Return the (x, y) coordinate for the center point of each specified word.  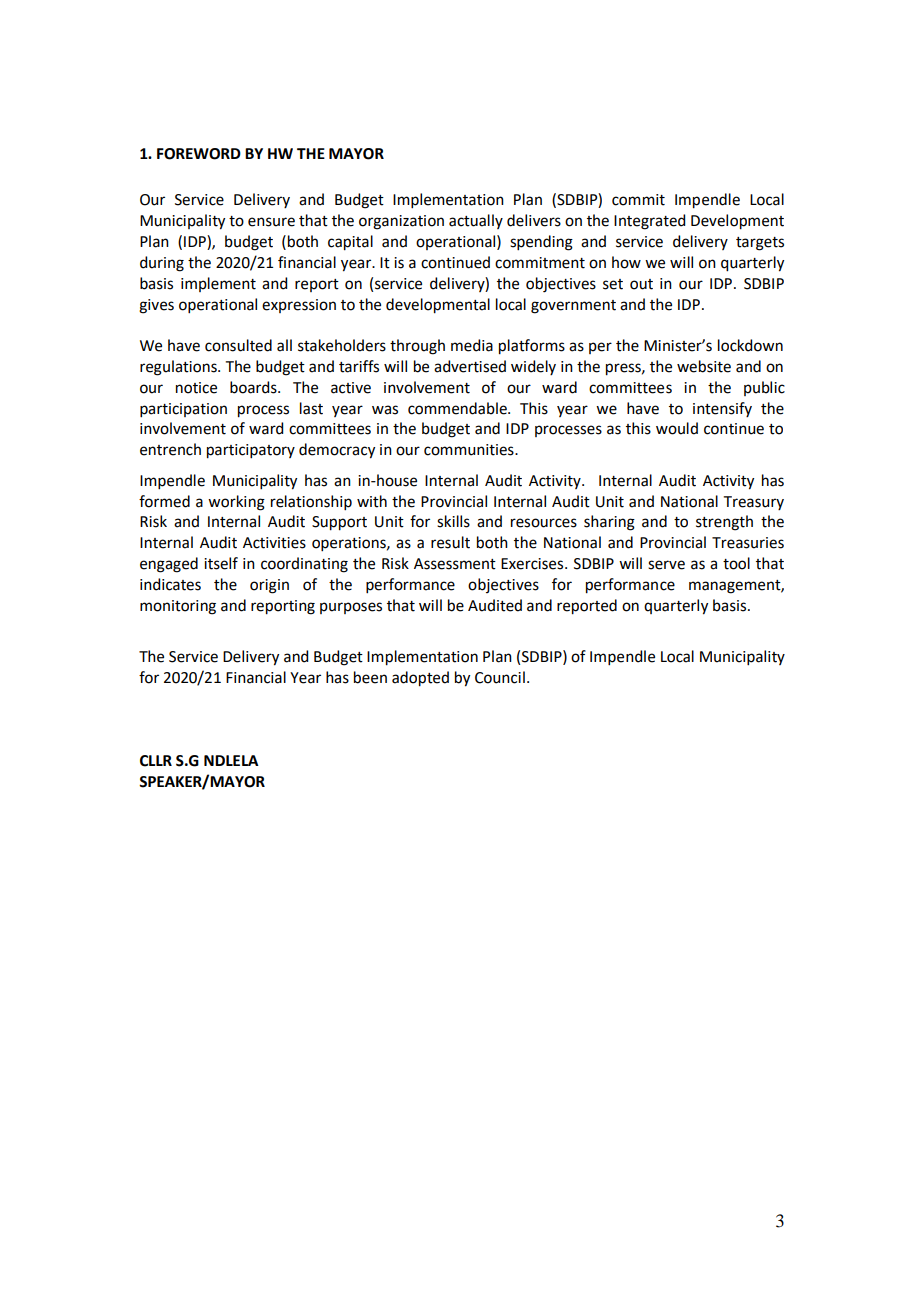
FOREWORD (199, 154)
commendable (458, 408)
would (677, 428)
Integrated (649, 222)
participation (183, 410)
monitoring (178, 607)
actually (476, 221)
